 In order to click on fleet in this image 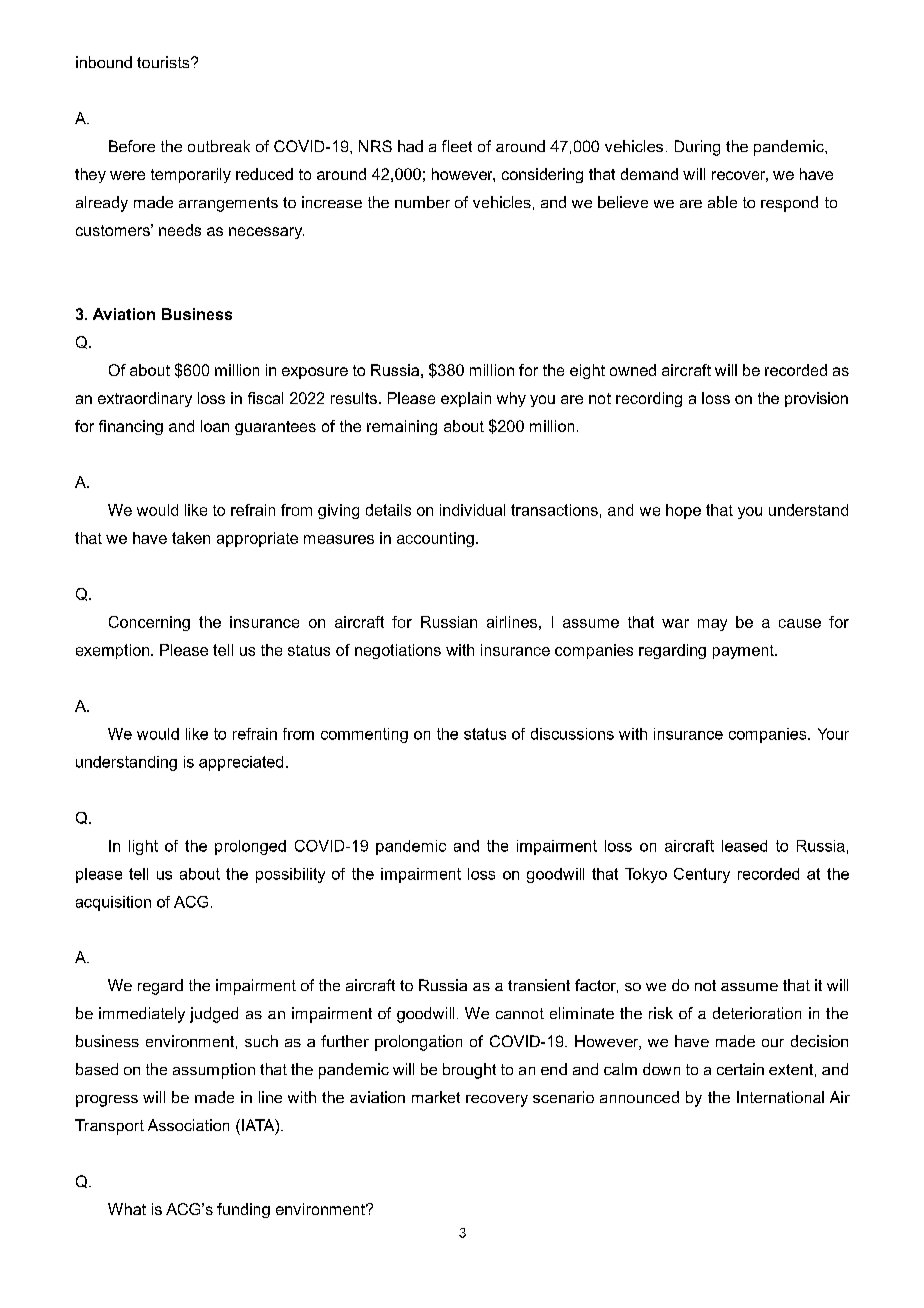, I will do `click(457, 146)`.
